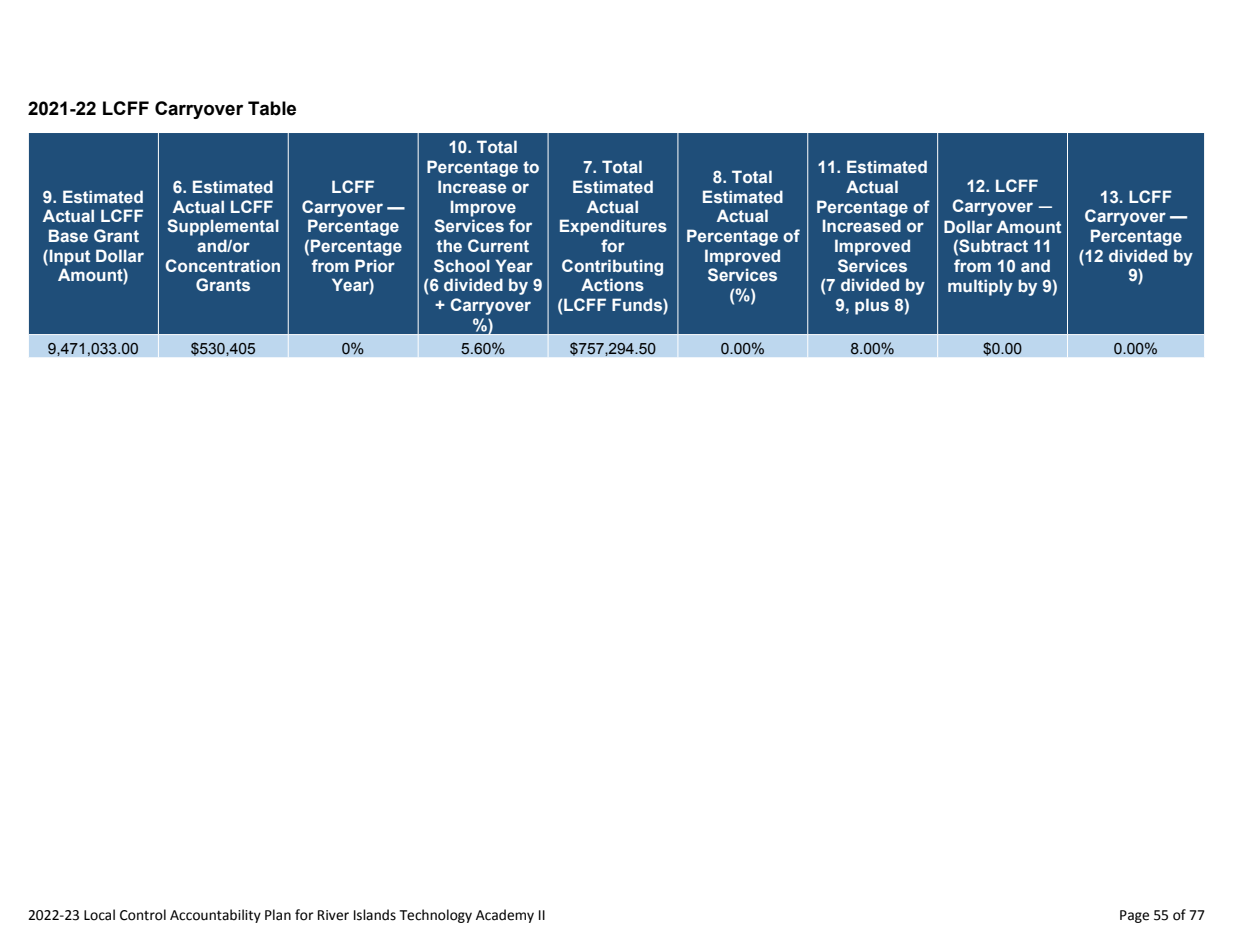 The height and width of the screenshot is (952, 1233). What do you see at coordinates (223, 265) in the screenshot?
I see `Concentration` at bounding box center [223, 265].
